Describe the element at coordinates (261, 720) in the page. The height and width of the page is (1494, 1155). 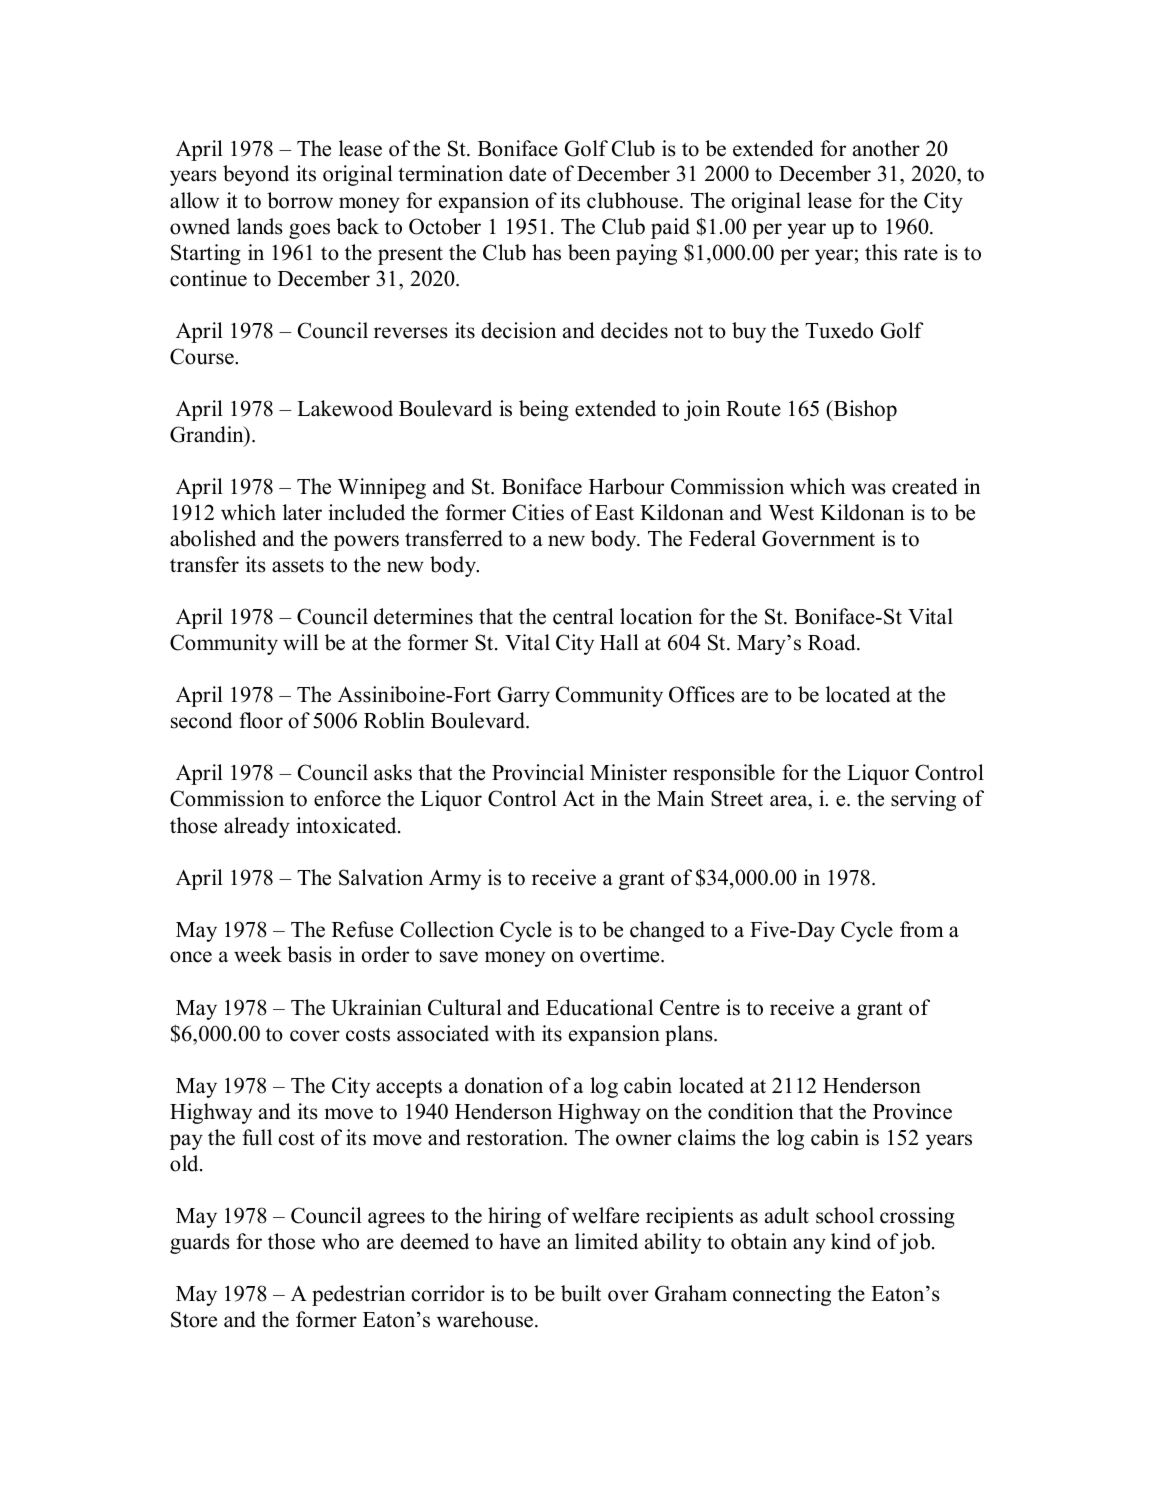
I see `floor` at that location.
